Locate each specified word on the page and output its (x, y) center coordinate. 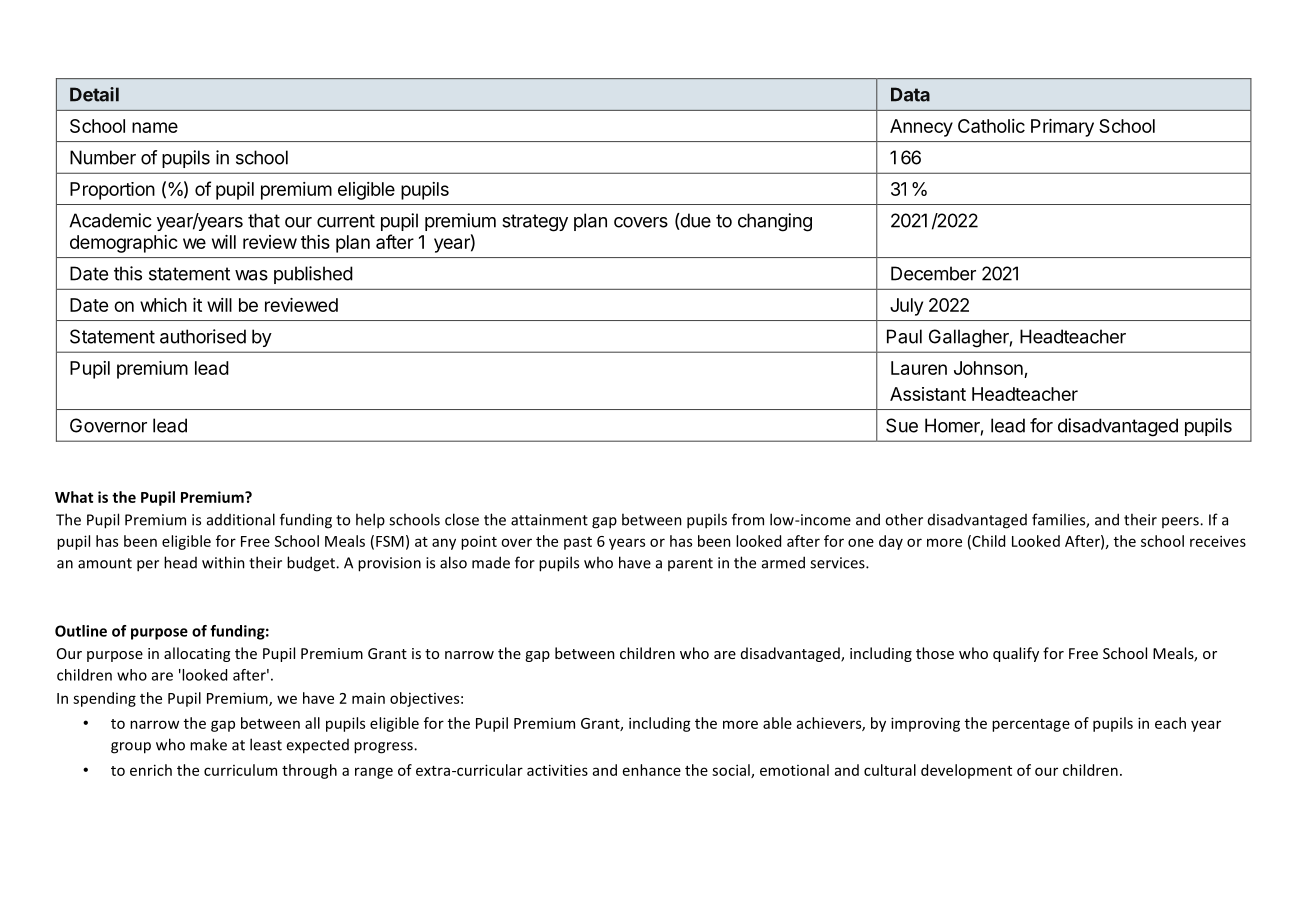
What (74, 497)
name (155, 127)
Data (910, 94)
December (933, 273)
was (251, 275)
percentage (1031, 725)
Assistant (928, 394)
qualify (1016, 654)
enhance (652, 770)
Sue (902, 425)
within (223, 562)
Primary (1062, 128)
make (208, 744)
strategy (535, 223)
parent (690, 564)
